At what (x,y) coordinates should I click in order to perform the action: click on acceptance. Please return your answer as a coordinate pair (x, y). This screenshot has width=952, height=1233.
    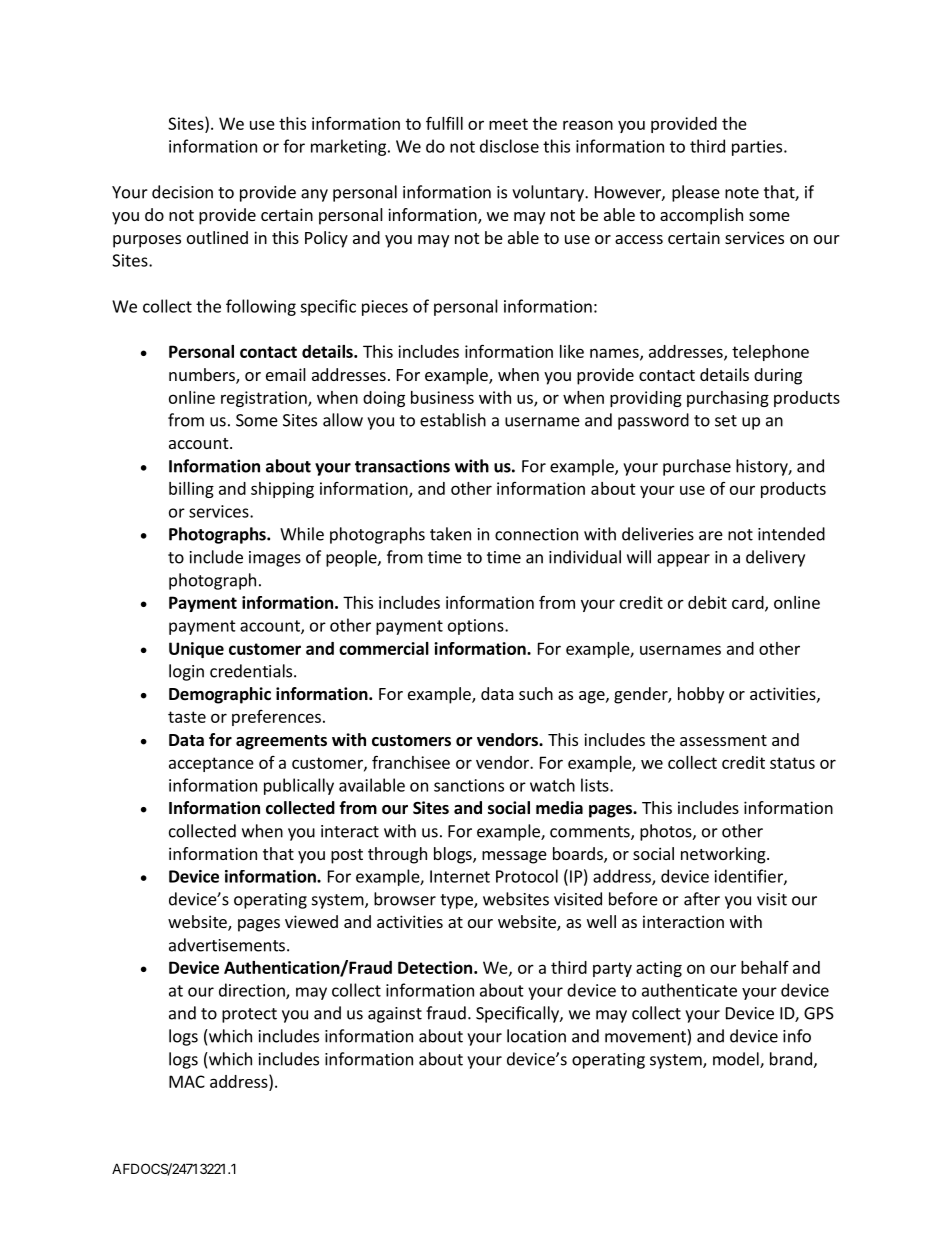
    Looking at the image, I should click on (211, 764).
